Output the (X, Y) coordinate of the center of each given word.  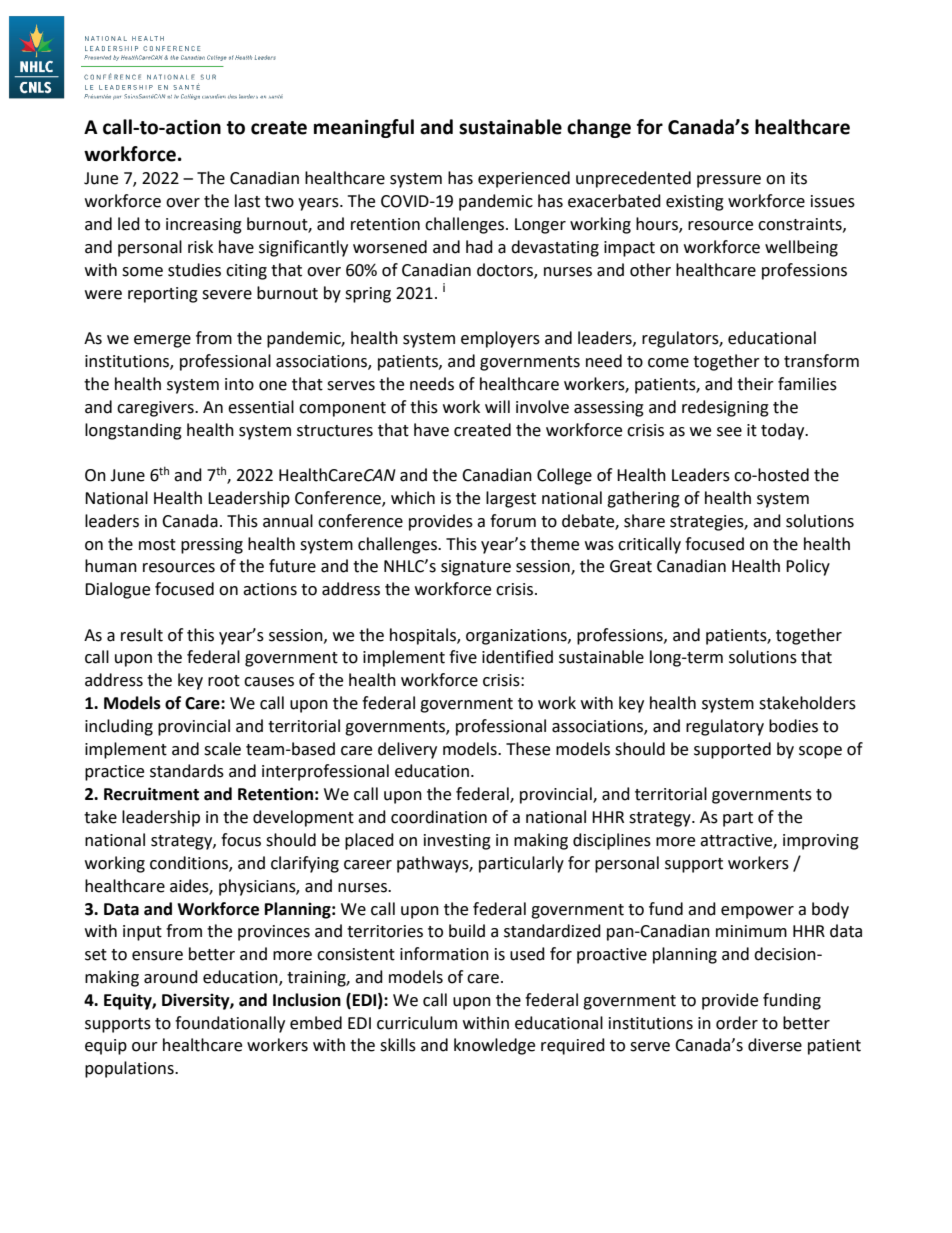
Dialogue (117, 590)
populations (130, 1069)
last (247, 201)
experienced (524, 179)
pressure (729, 181)
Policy (808, 567)
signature (476, 568)
